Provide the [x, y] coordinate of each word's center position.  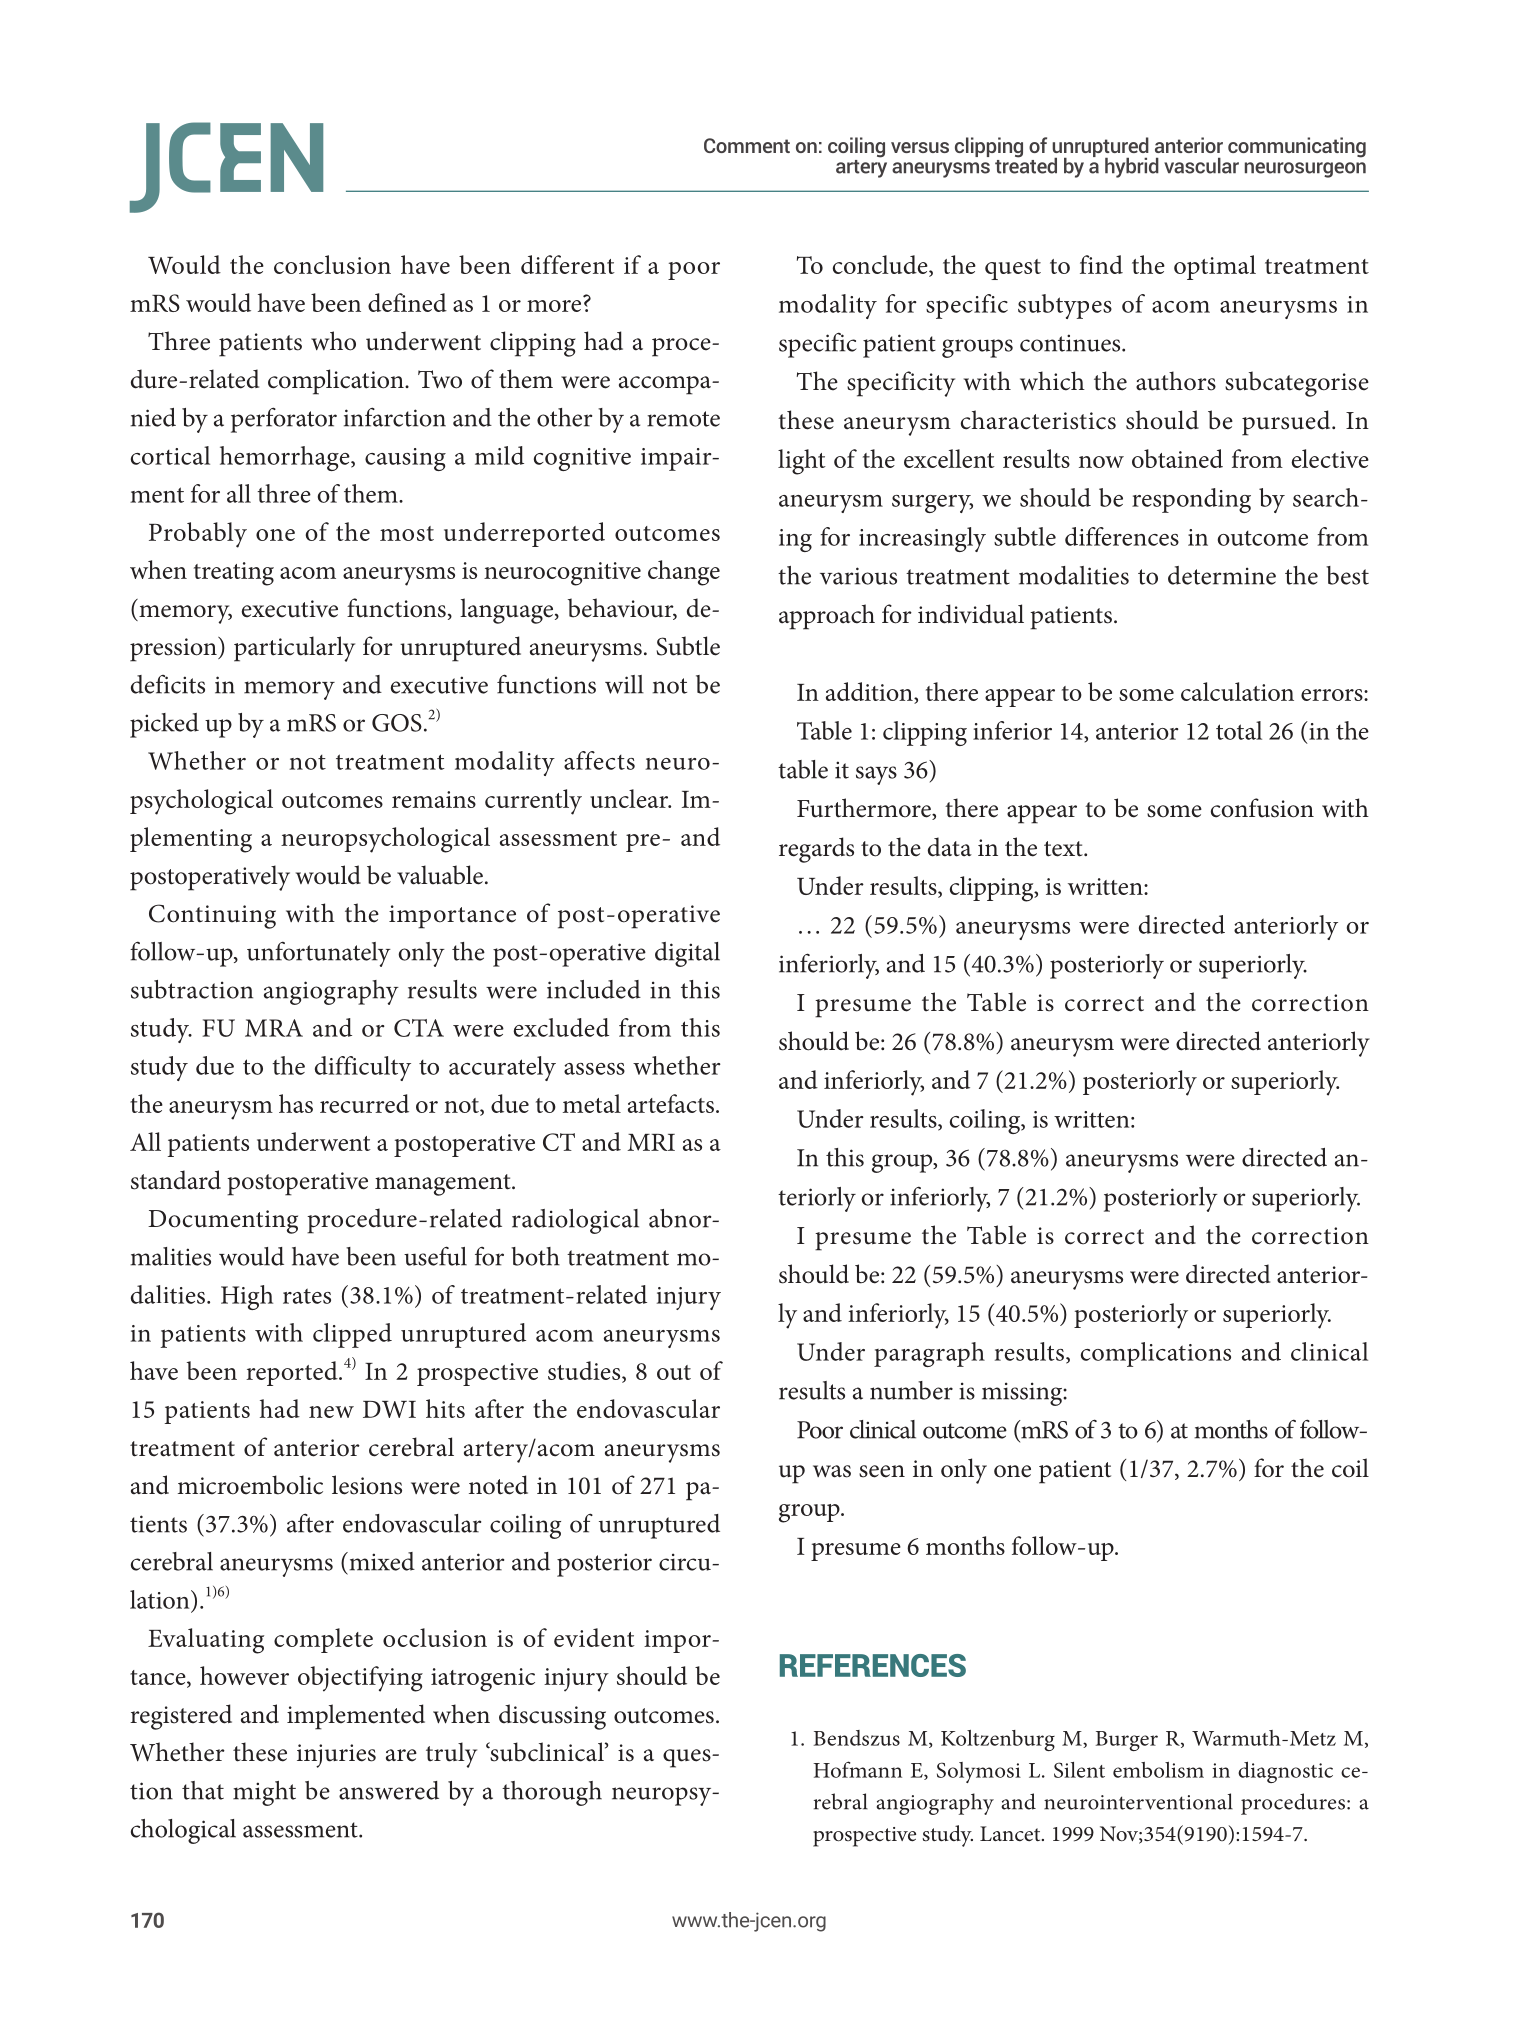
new [331, 1412]
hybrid [1132, 168]
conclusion [332, 264]
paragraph [929, 1354]
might [264, 1793]
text [1064, 849]
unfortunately [319, 954]
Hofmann [857, 1769]
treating [234, 574]
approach [827, 617]
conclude [881, 264]
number [911, 1390]
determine [1222, 575]
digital [687, 954]
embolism [1158, 1770]
